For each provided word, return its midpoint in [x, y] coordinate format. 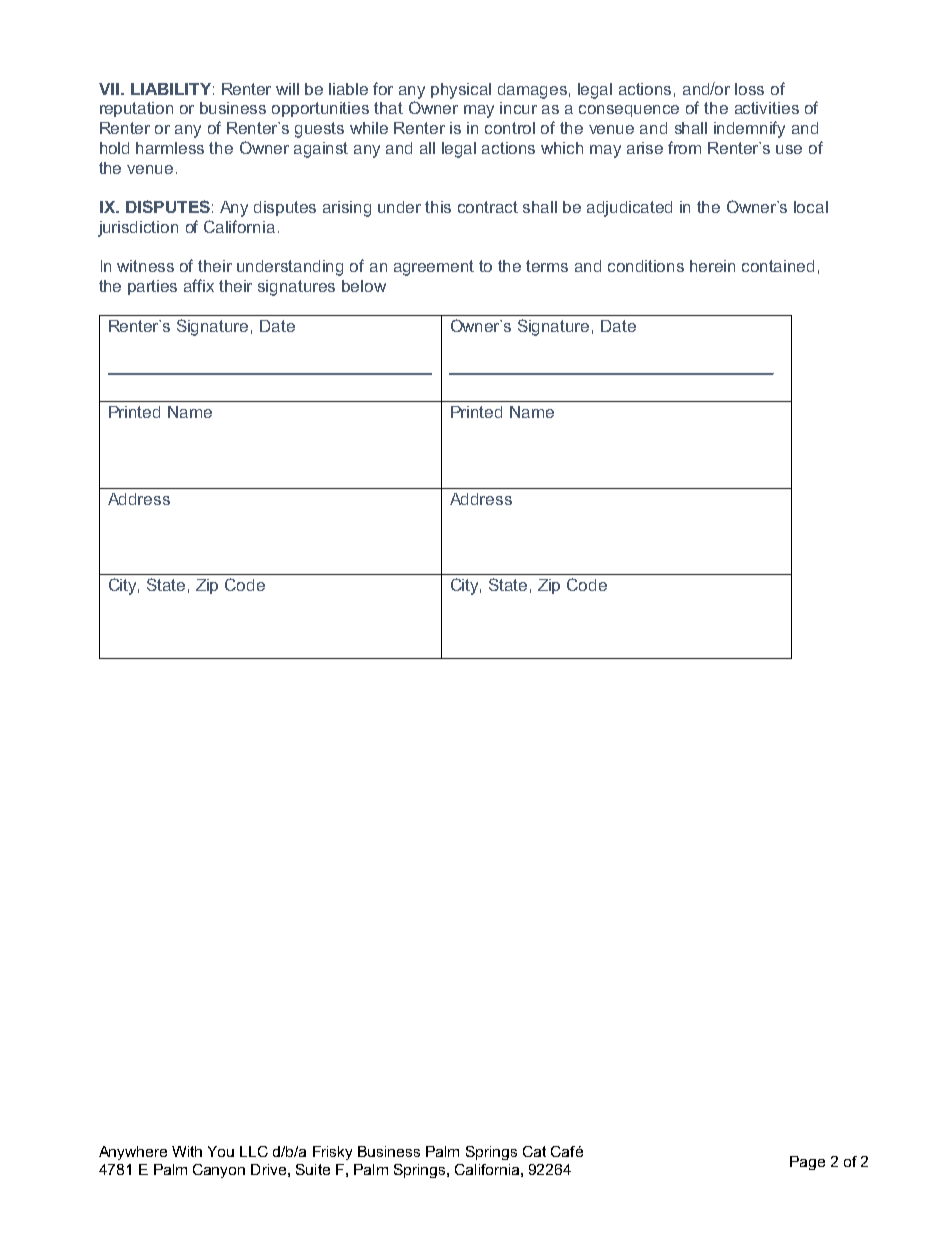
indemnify [749, 129]
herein [712, 266]
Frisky [332, 1153]
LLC [254, 1151]
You [221, 1151]
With [187, 1151]
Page [807, 1163]
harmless [170, 148]
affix [199, 285]
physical [461, 91]
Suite [313, 1169]
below [364, 286]
